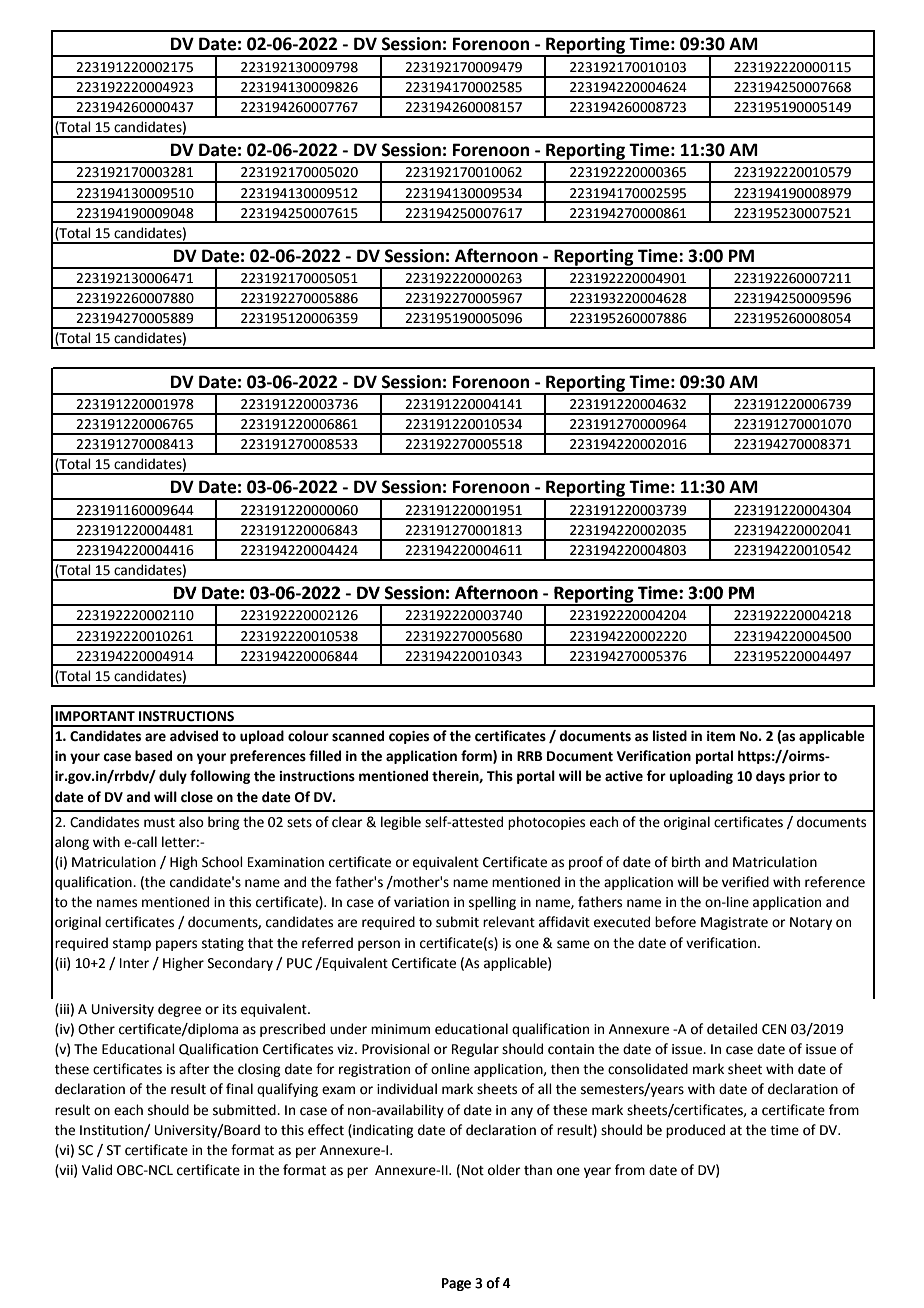 The height and width of the screenshot is (1308, 924). What do you see at coordinates (239, 1089) in the screenshot?
I see `final` at bounding box center [239, 1089].
